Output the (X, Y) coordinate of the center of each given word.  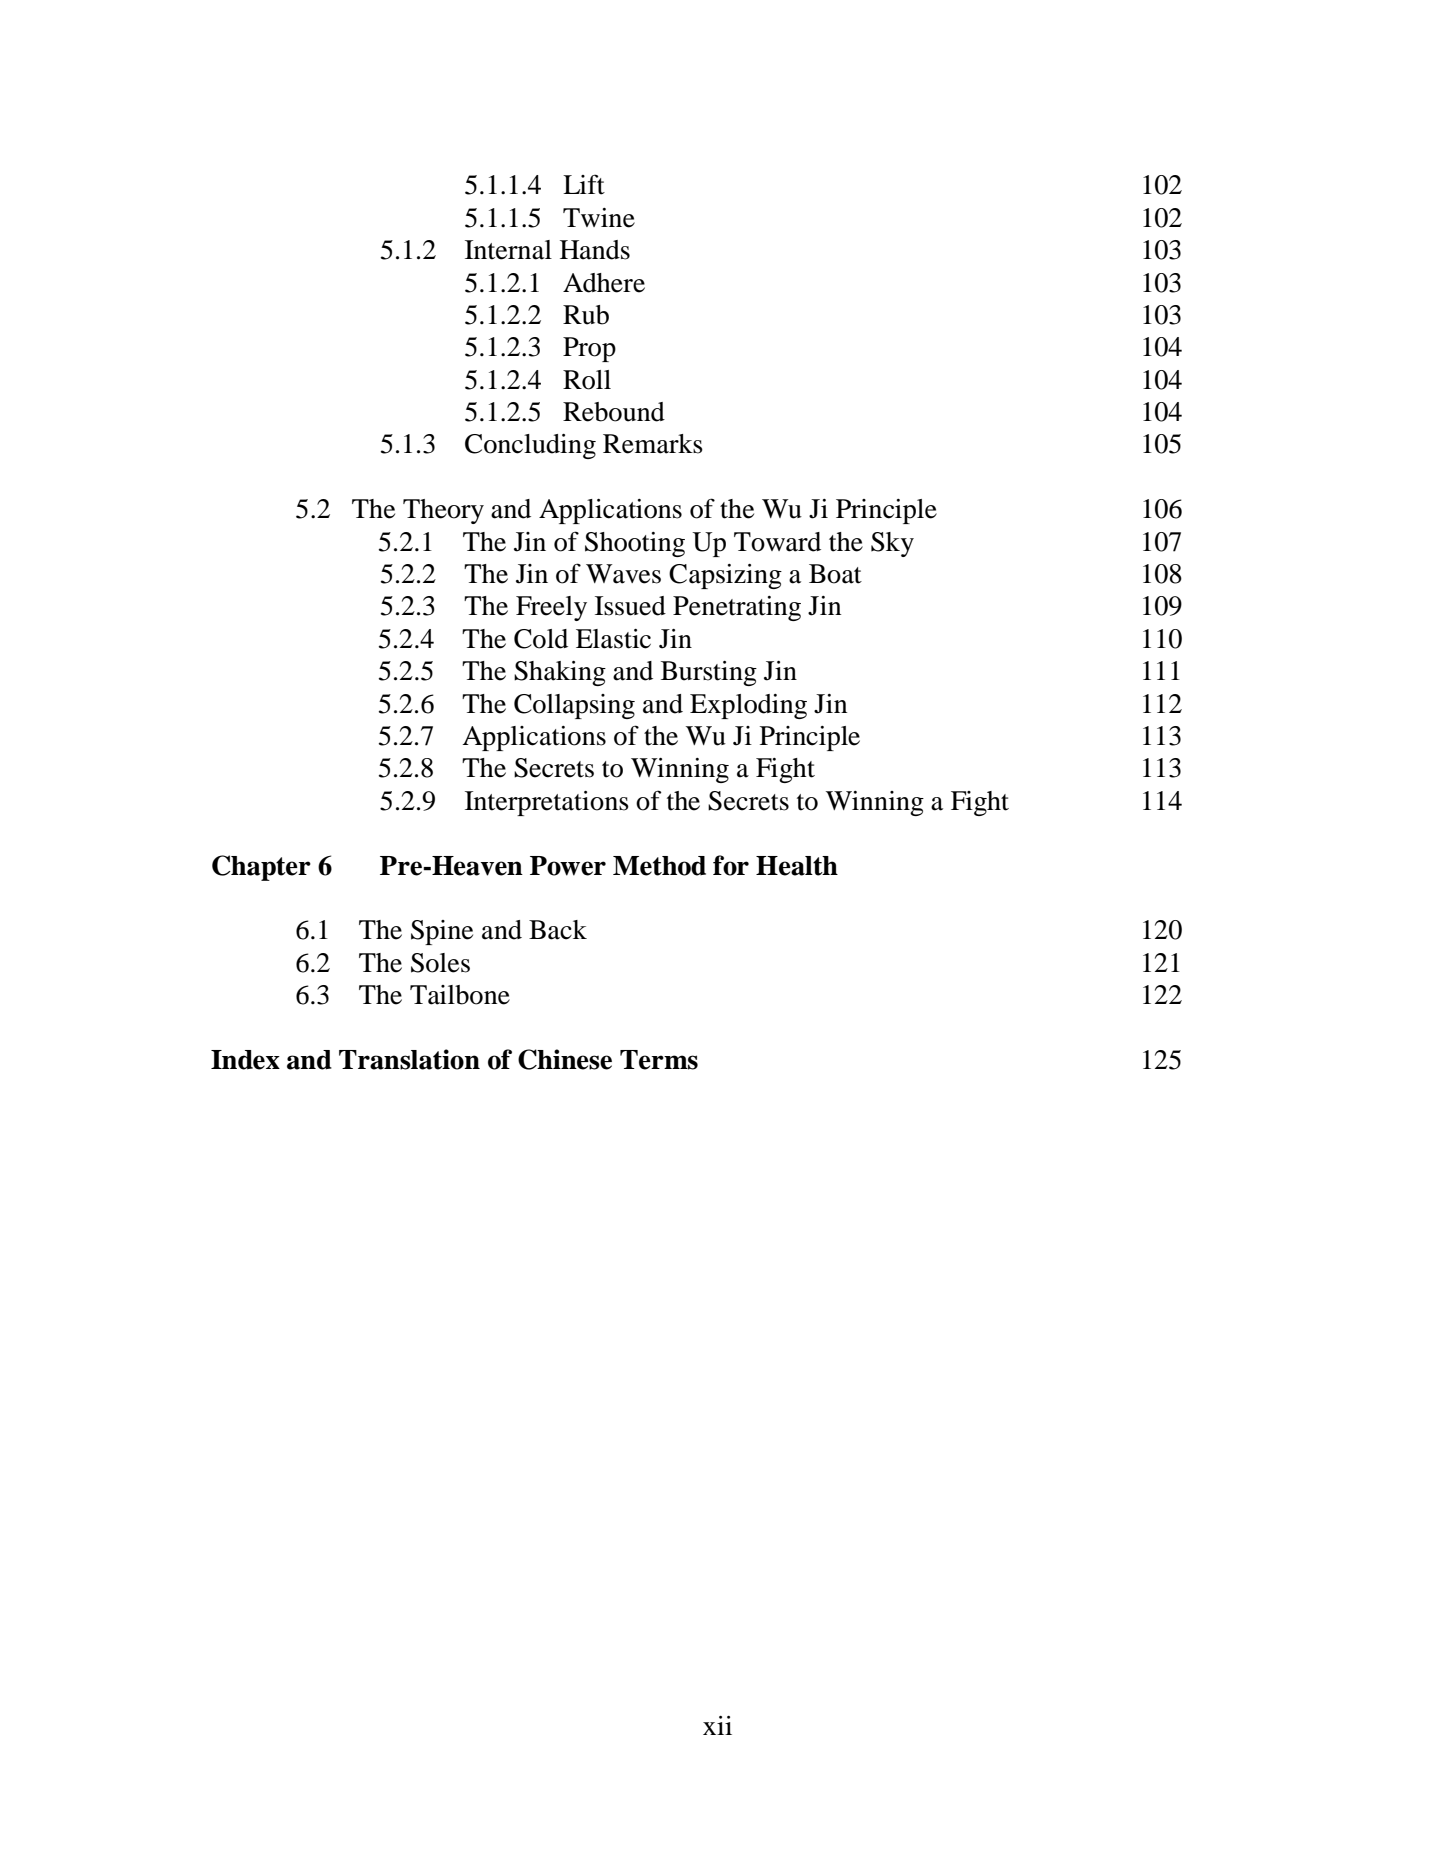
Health (797, 866)
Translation (409, 1059)
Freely (551, 608)
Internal (508, 250)
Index (245, 1060)
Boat (835, 574)
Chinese (565, 1059)
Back (558, 930)
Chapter (261, 868)
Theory (443, 511)
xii (717, 1725)
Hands (595, 250)
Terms (659, 1060)
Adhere (604, 283)
